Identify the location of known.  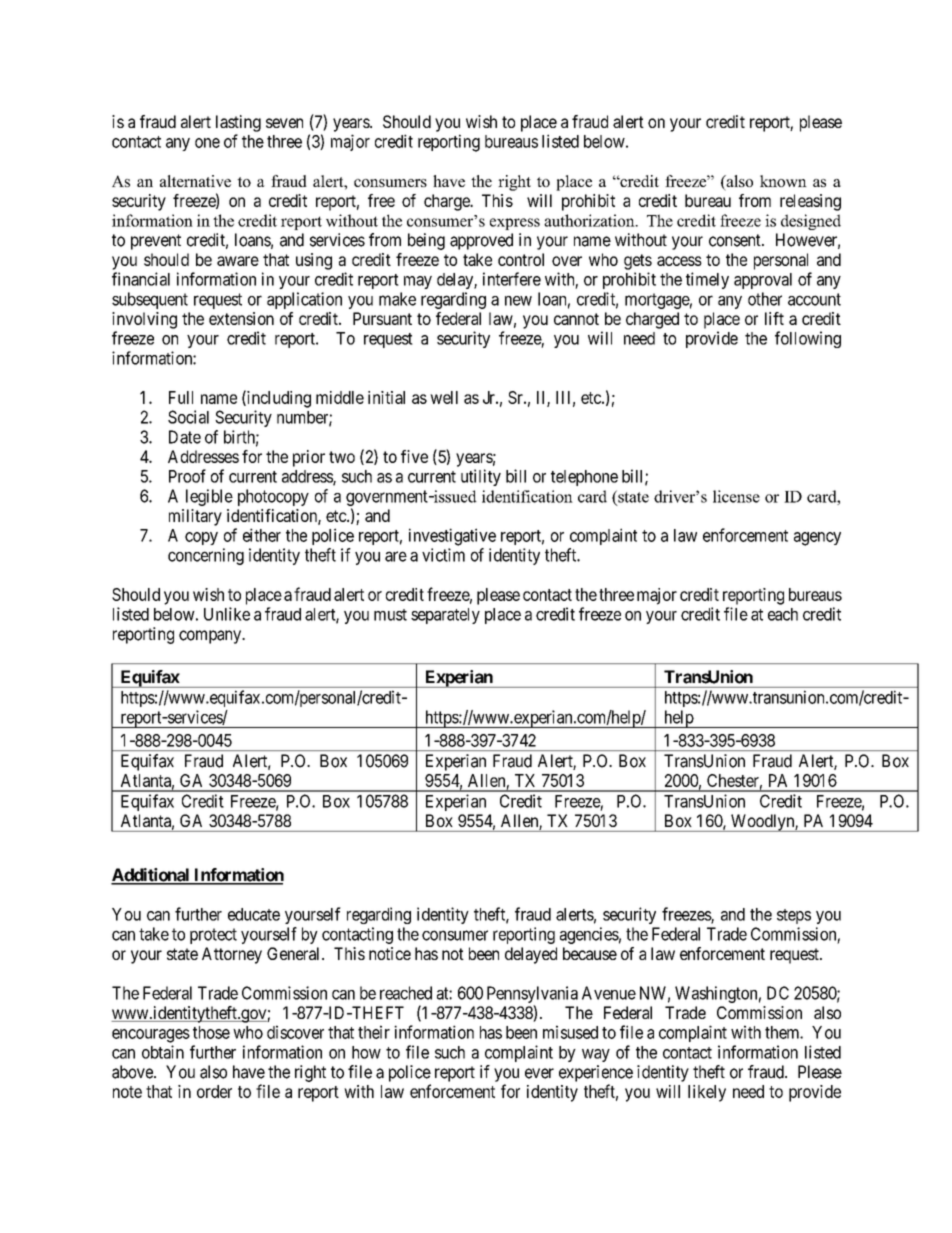
(783, 181).
